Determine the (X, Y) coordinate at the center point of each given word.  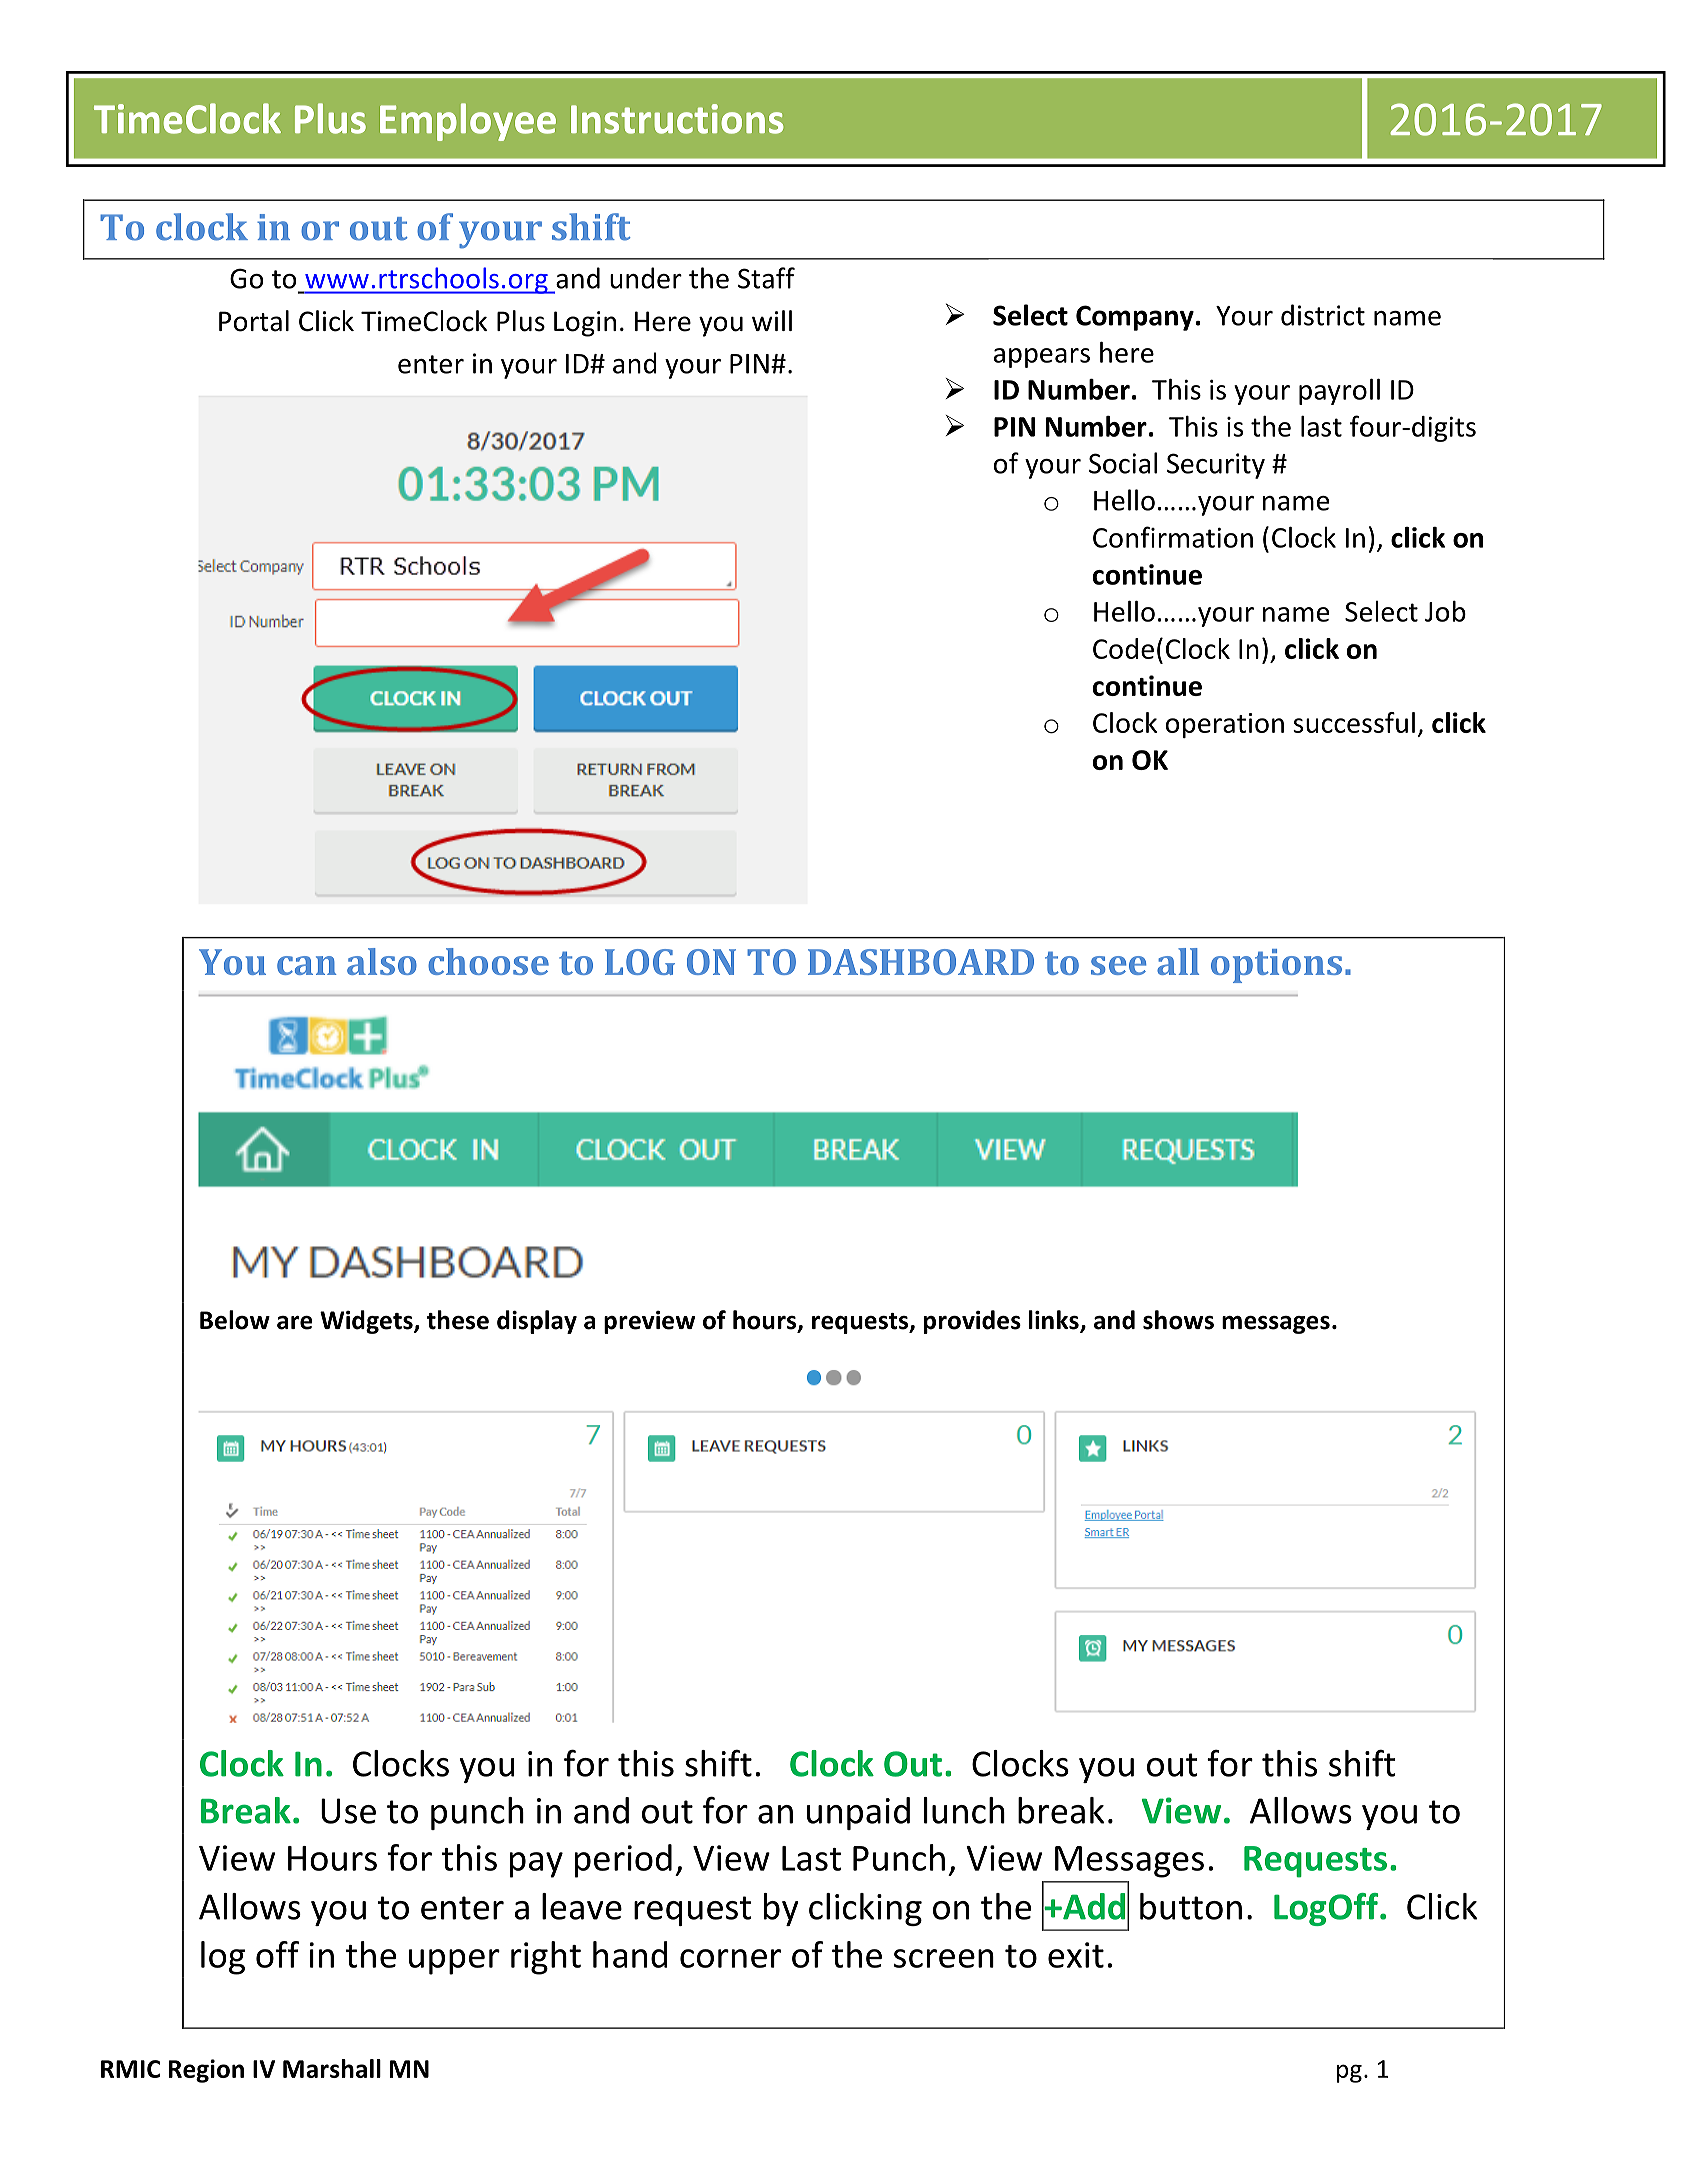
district (1323, 315)
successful (1354, 722)
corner (730, 1958)
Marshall (332, 2068)
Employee (468, 122)
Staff (766, 278)
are (295, 1323)
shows (1178, 1320)
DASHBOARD (921, 962)
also (382, 961)
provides (972, 1322)
